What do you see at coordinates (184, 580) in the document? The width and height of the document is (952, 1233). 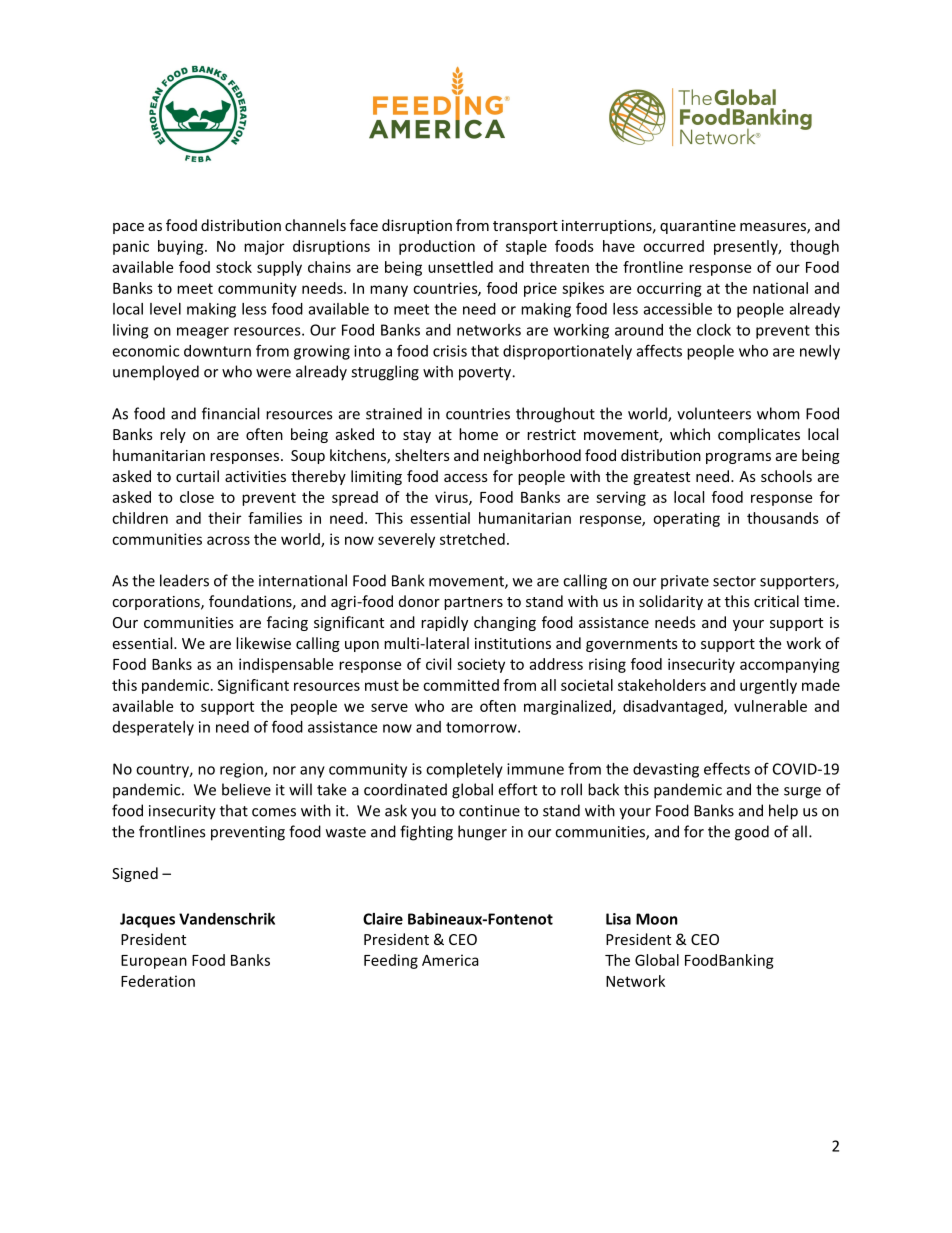 I see `leaders` at bounding box center [184, 580].
